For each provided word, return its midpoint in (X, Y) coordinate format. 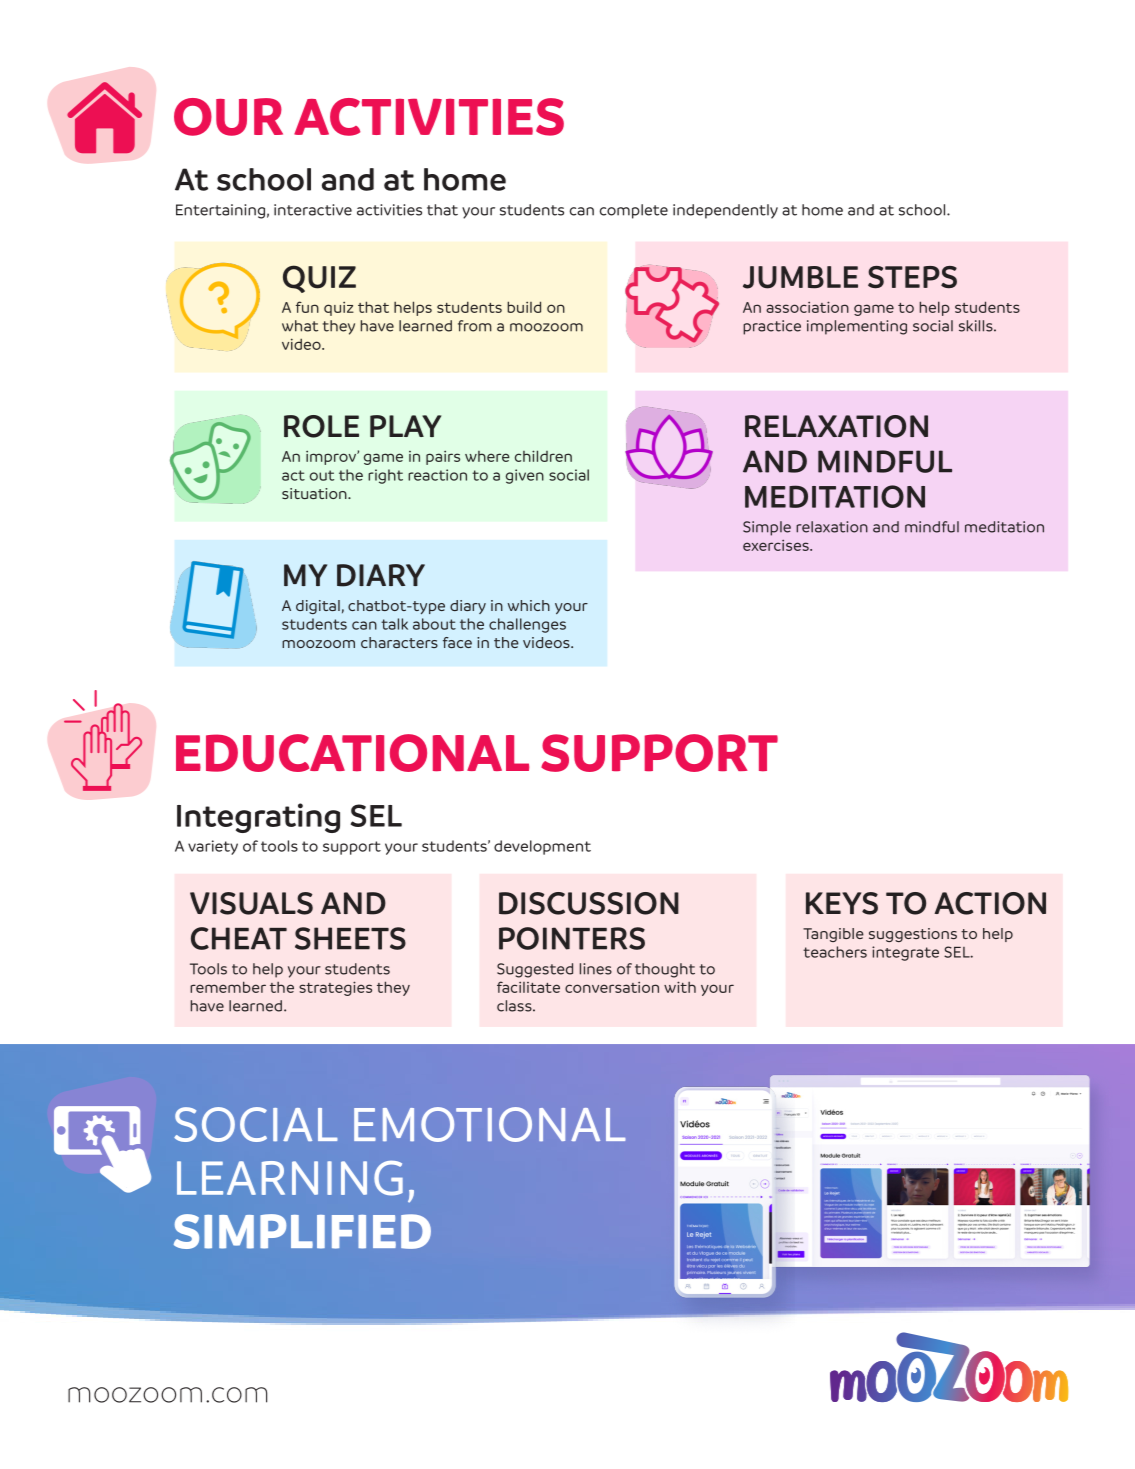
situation (315, 493)
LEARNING (290, 1178)
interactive (313, 210)
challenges (527, 625)
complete (634, 211)
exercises (777, 545)
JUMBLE (800, 277)
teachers (835, 952)
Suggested (535, 970)
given (525, 476)
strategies (335, 988)
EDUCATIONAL (352, 753)
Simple (767, 528)
